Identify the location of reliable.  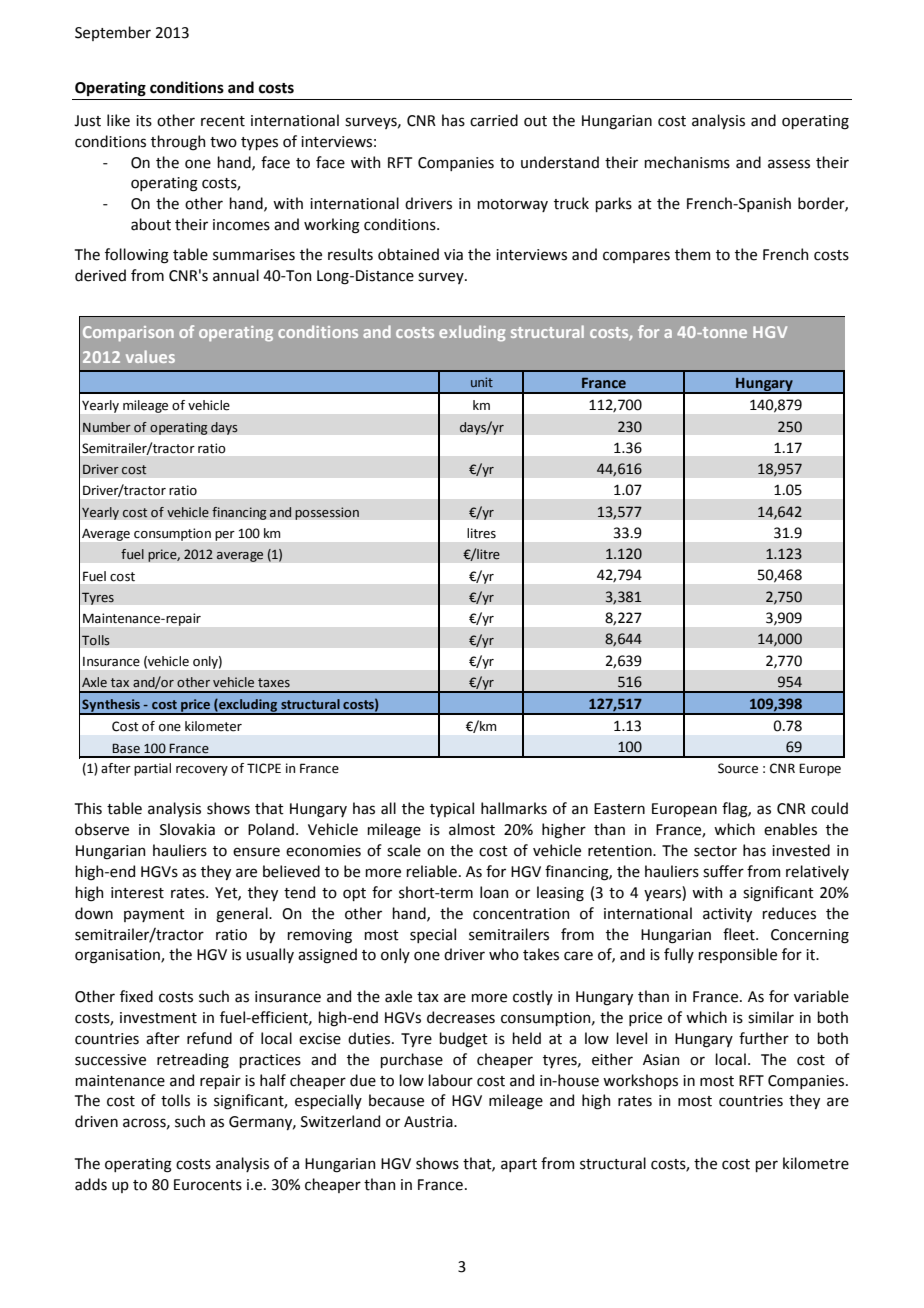
(431, 871).
